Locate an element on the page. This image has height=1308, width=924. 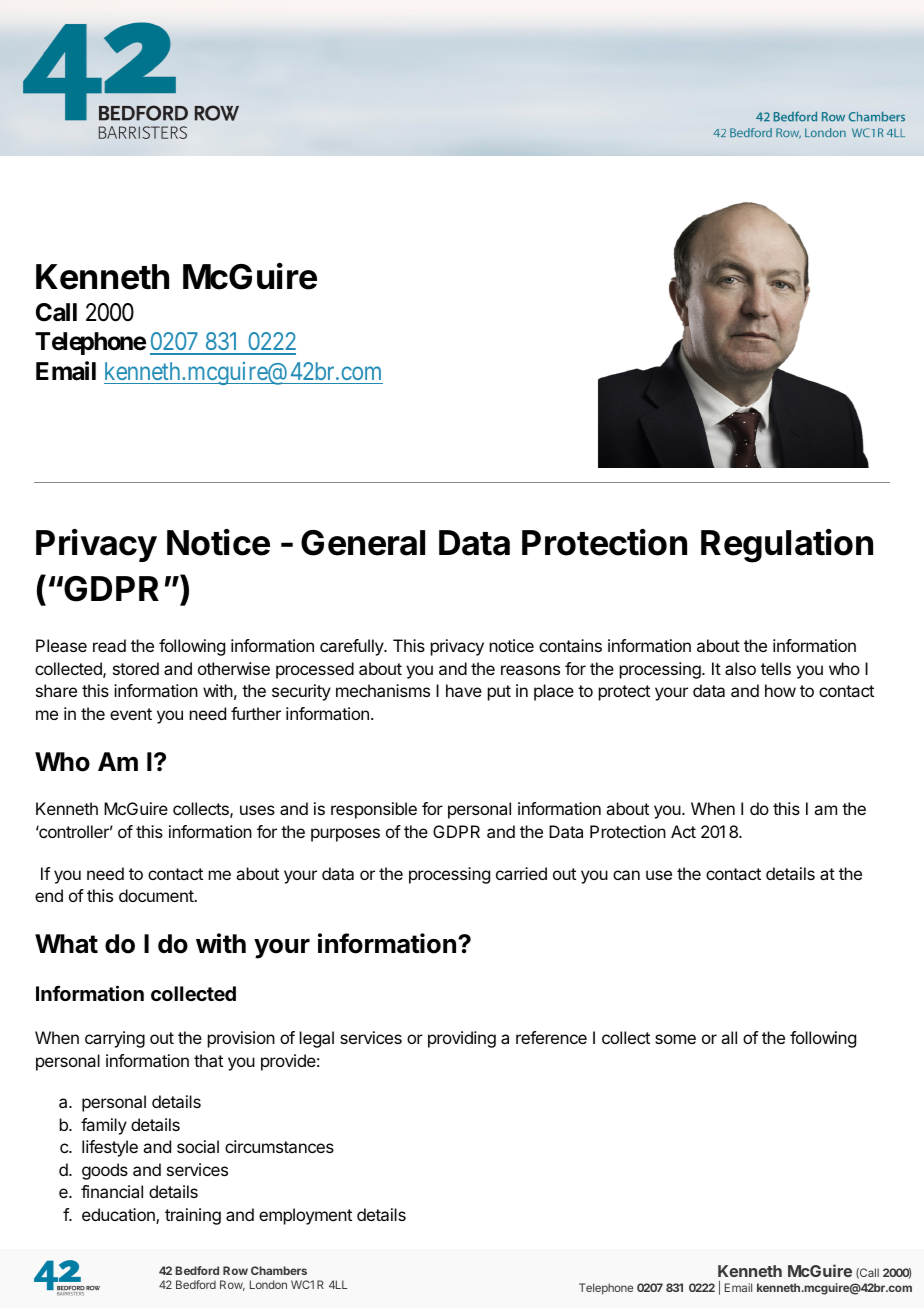
Chambers is located at coordinates (279, 1270).
